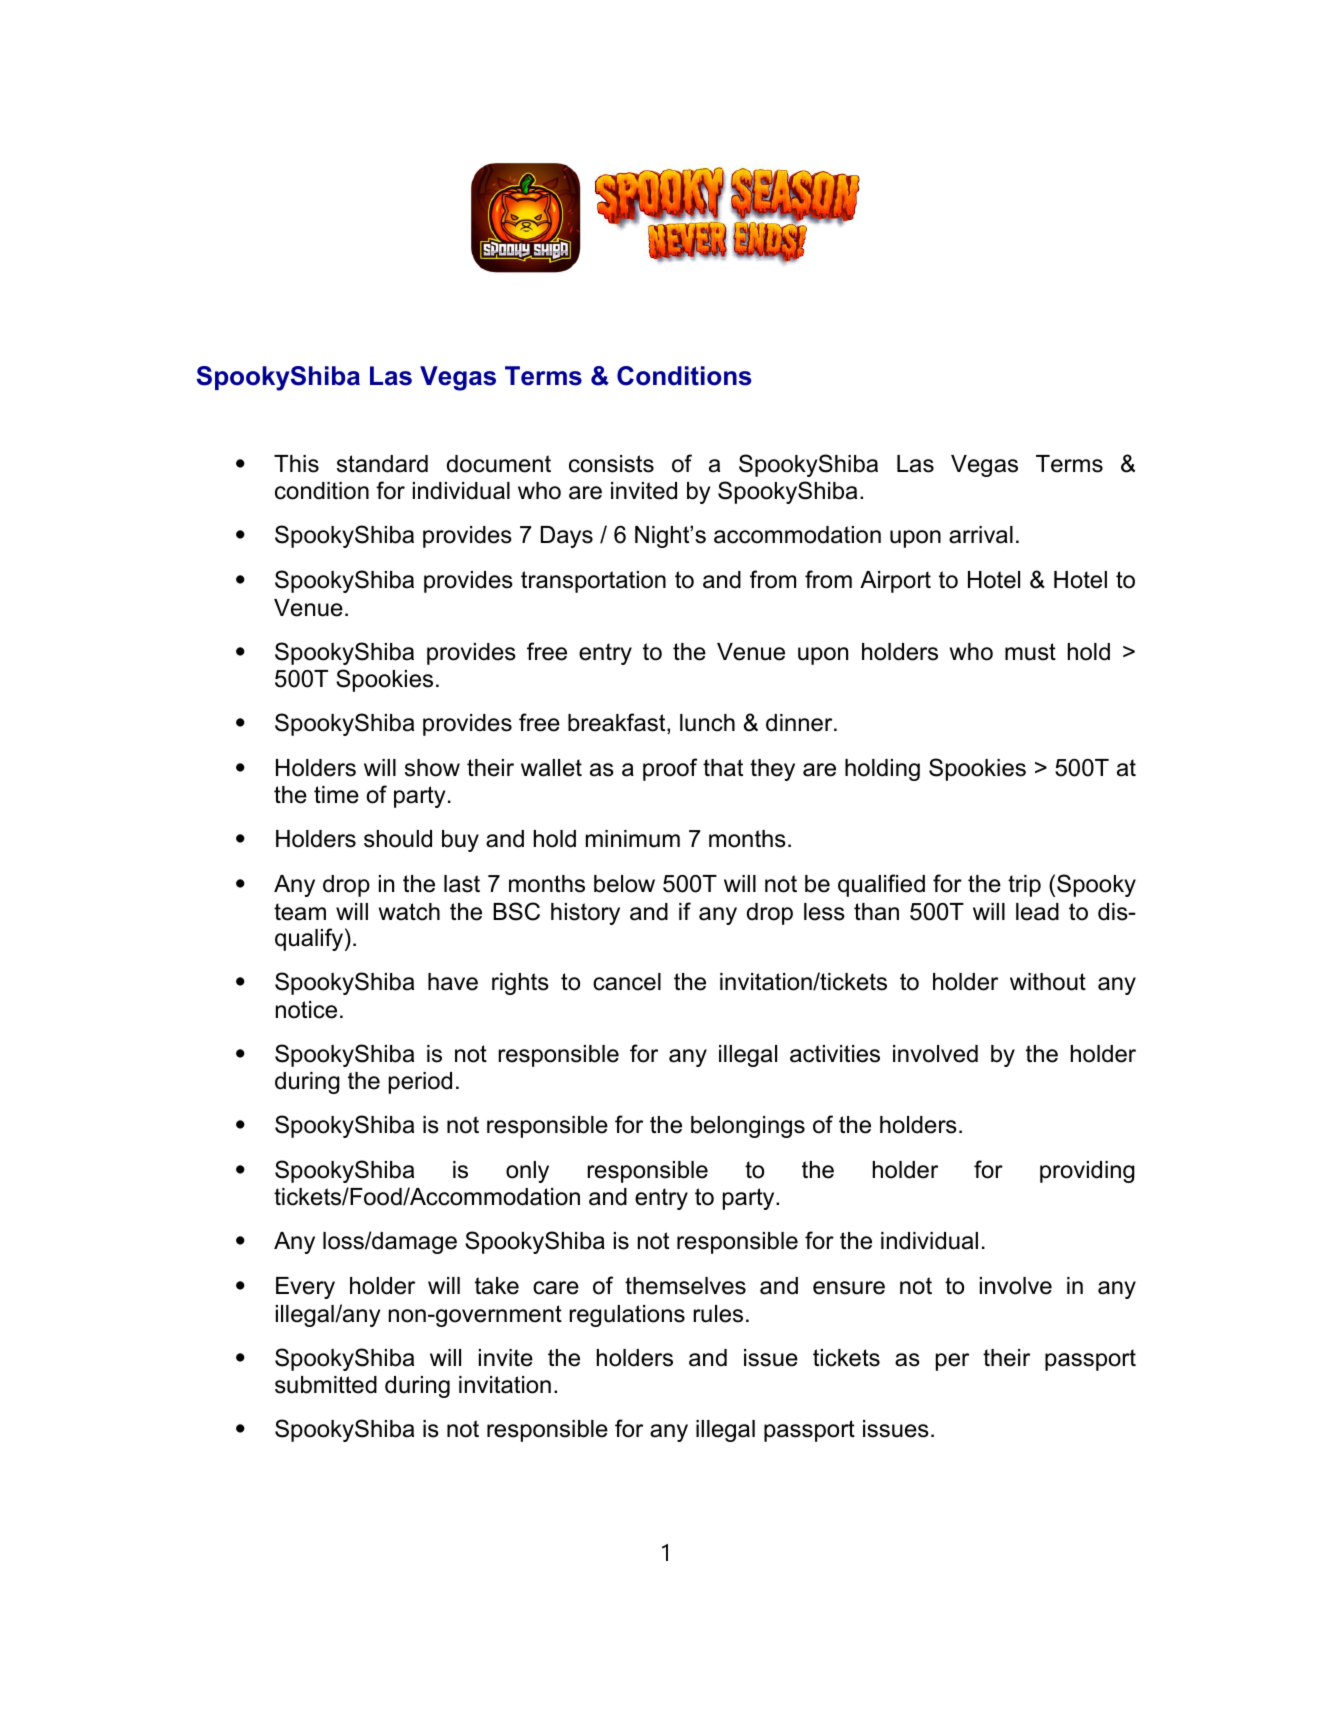 Image resolution: width=1332 pixels, height=1724 pixels. I want to click on rules, so click(718, 1314).
